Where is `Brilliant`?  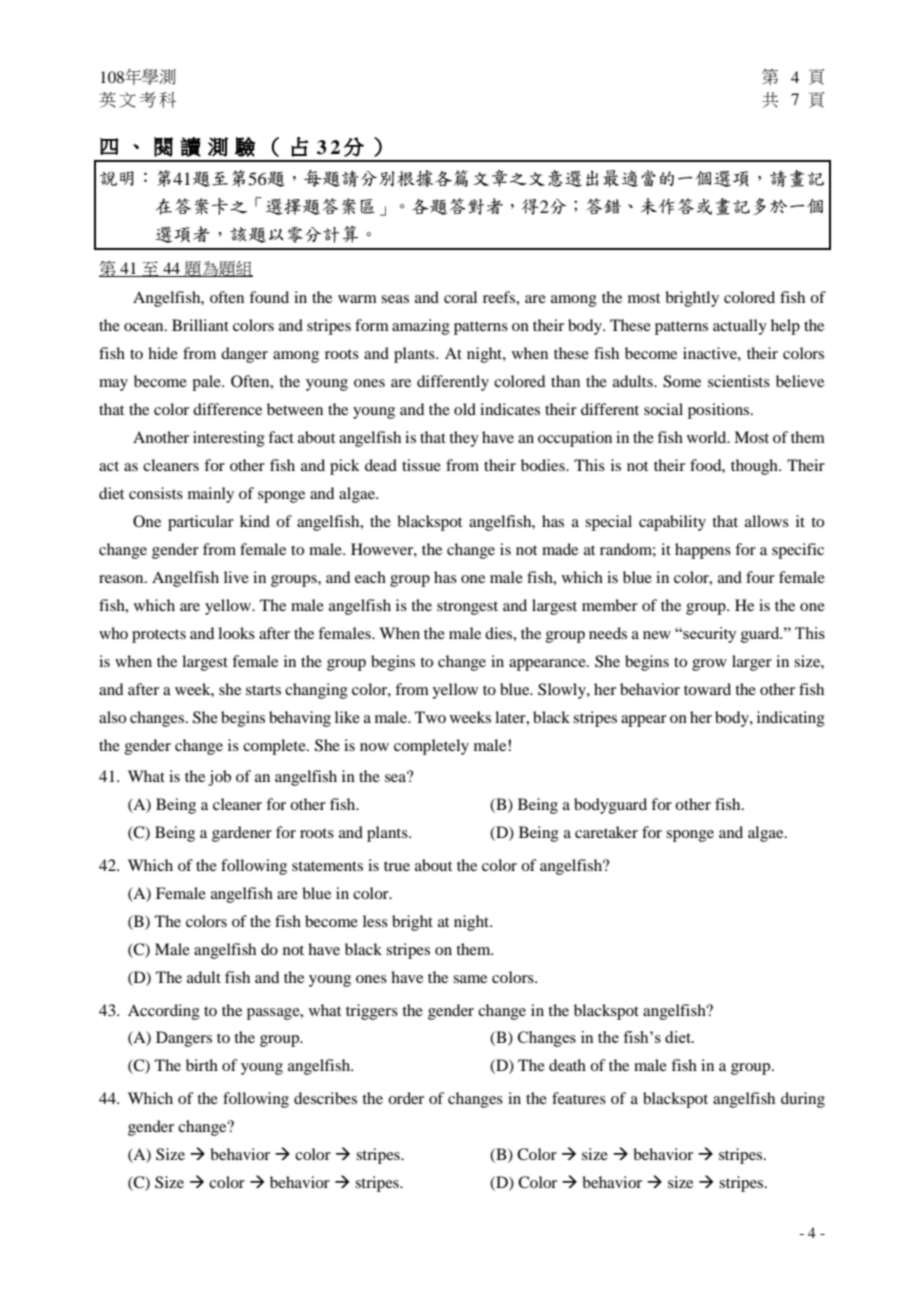
Brilliant is located at coordinates (200, 325).
